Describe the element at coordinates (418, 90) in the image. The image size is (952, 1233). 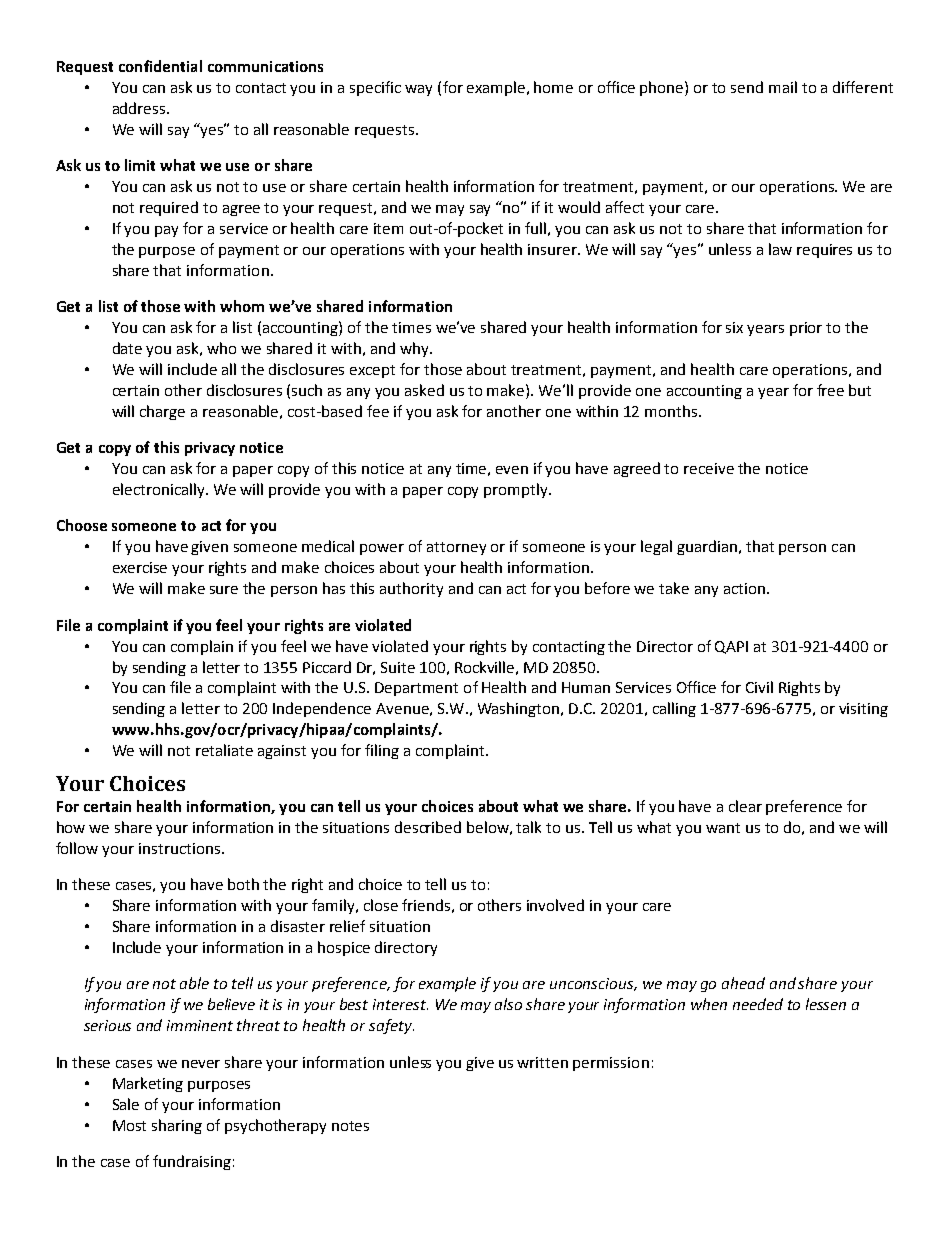
I see `way` at that location.
